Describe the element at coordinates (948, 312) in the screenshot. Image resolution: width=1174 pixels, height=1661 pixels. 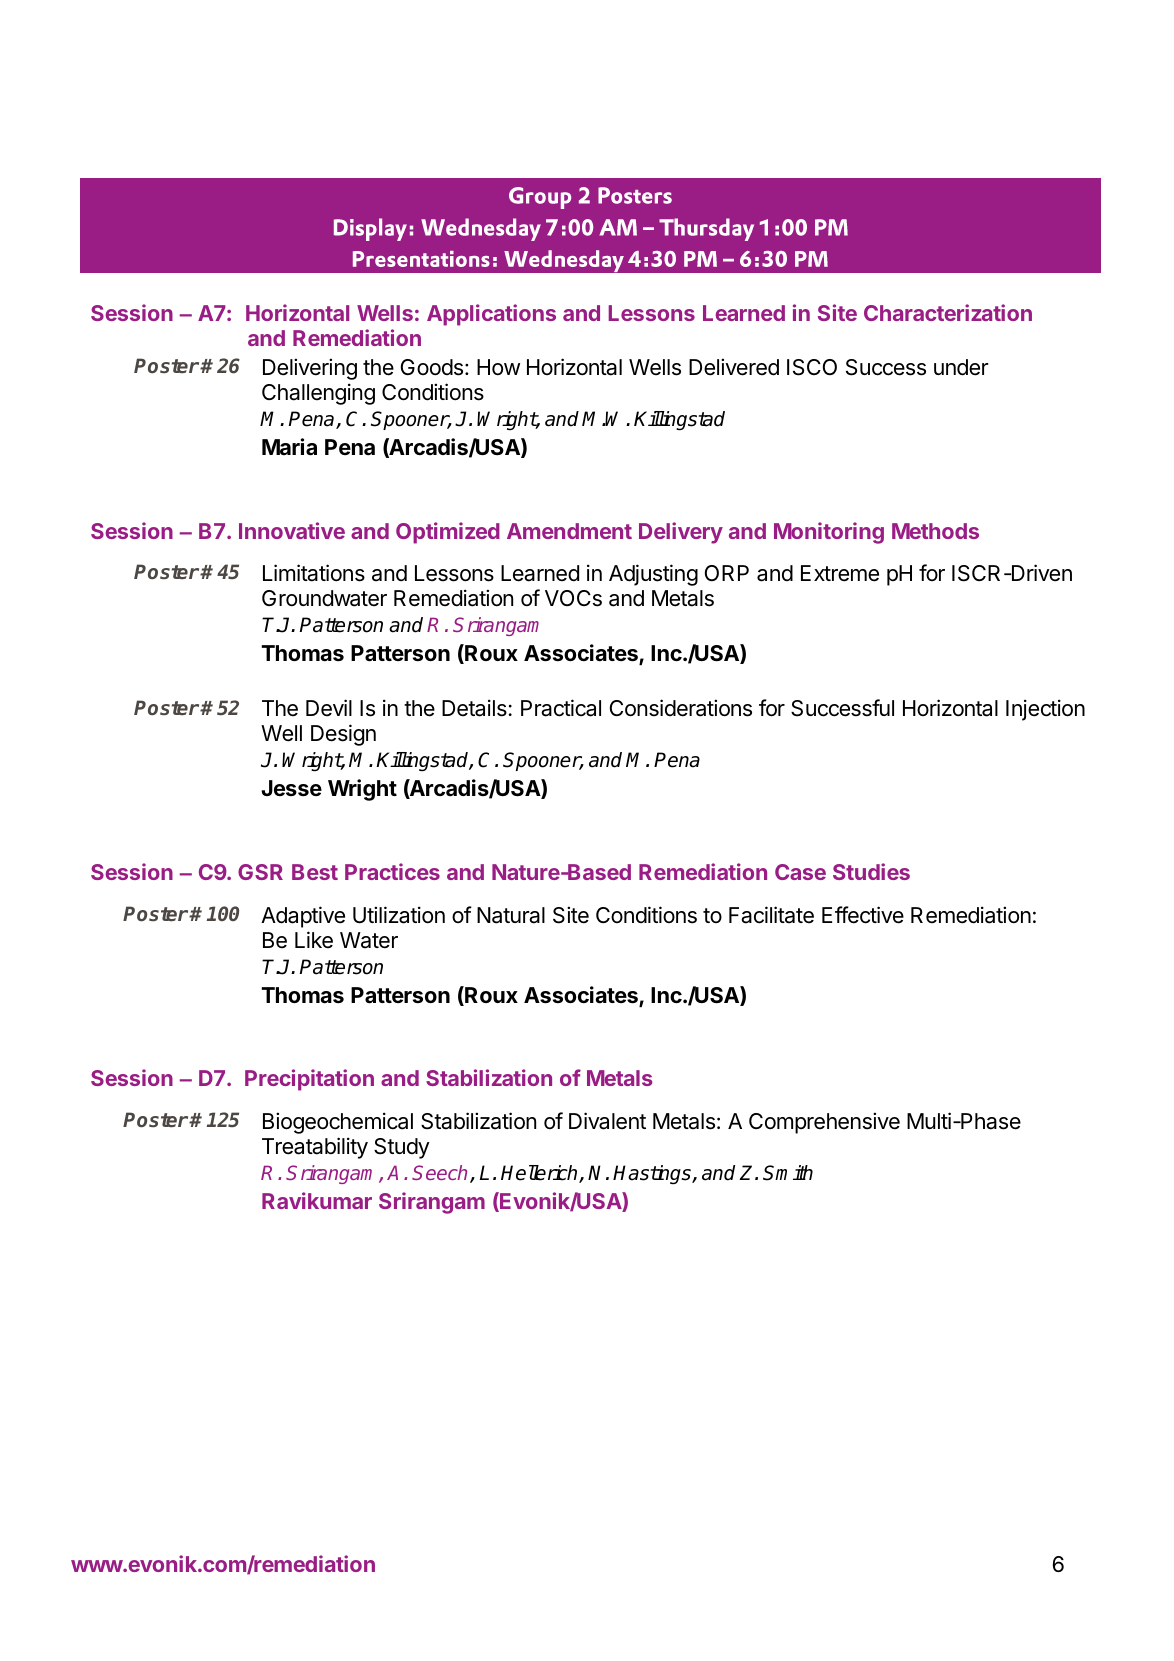
I see `Characterization` at that location.
